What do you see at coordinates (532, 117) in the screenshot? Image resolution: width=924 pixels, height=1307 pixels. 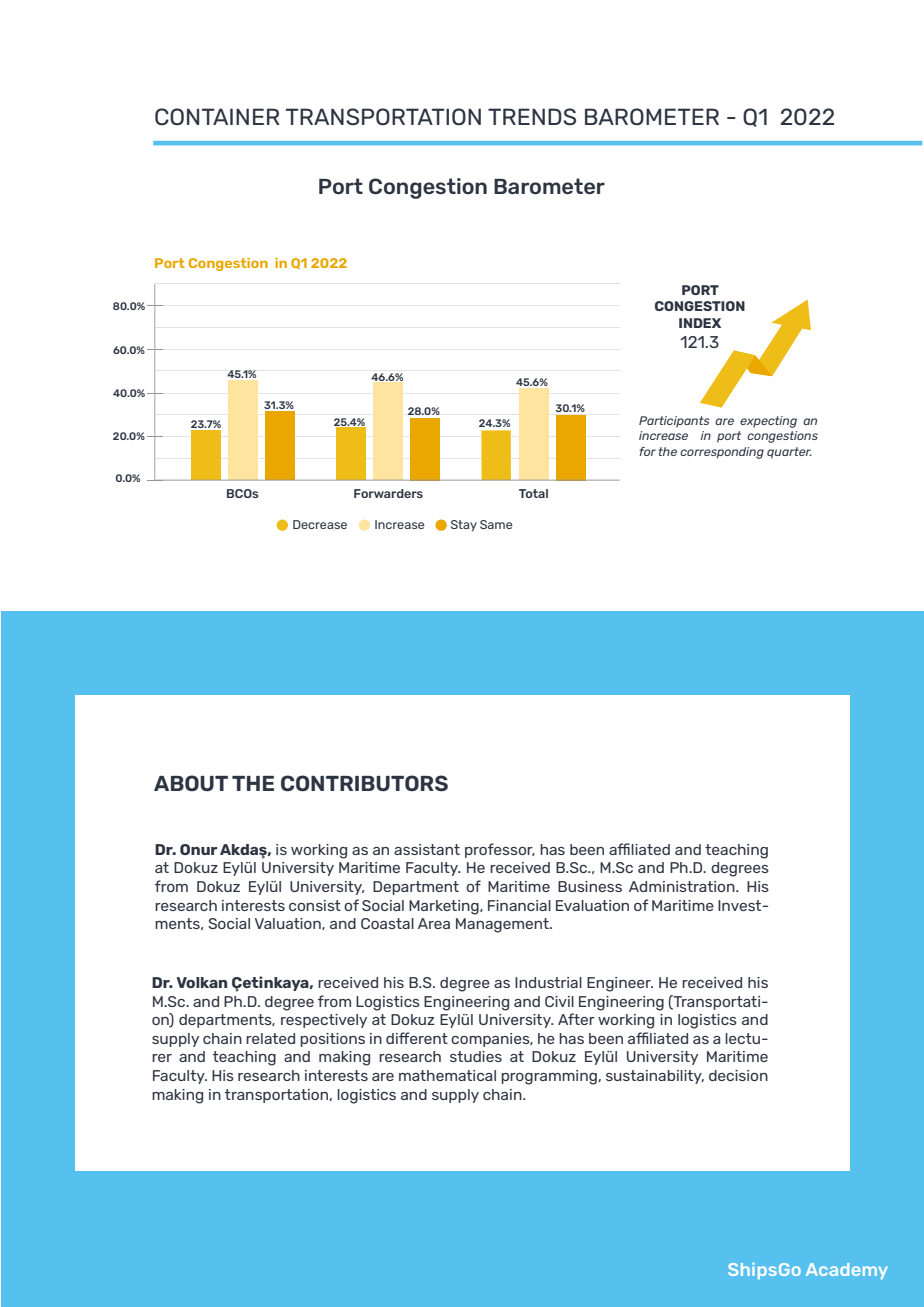 I see `TRENDS` at bounding box center [532, 117].
